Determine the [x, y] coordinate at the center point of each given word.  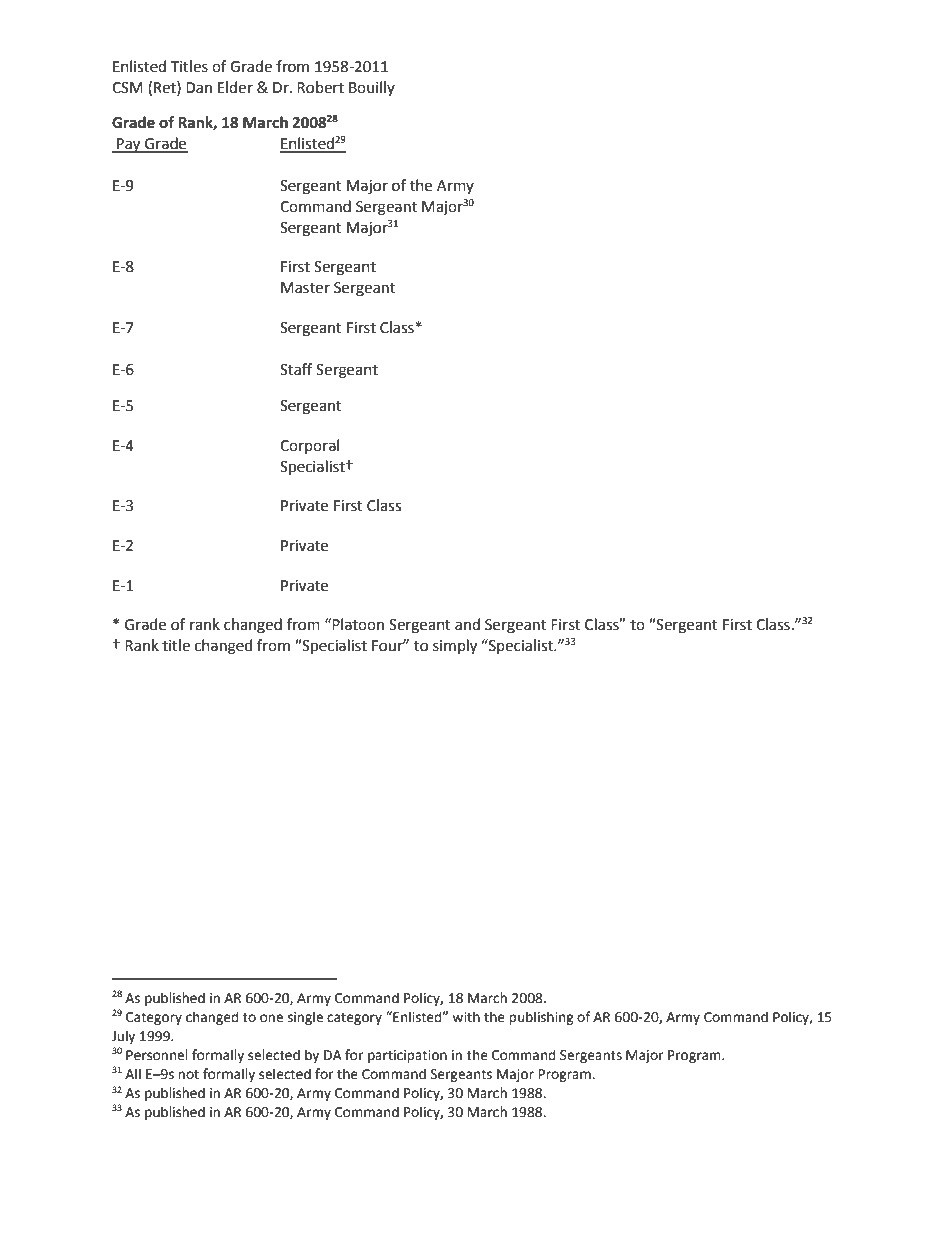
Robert [320, 87]
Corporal [309, 446]
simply [455, 647]
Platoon [358, 624]
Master [305, 288]
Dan [199, 88]
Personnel [157, 1055]
